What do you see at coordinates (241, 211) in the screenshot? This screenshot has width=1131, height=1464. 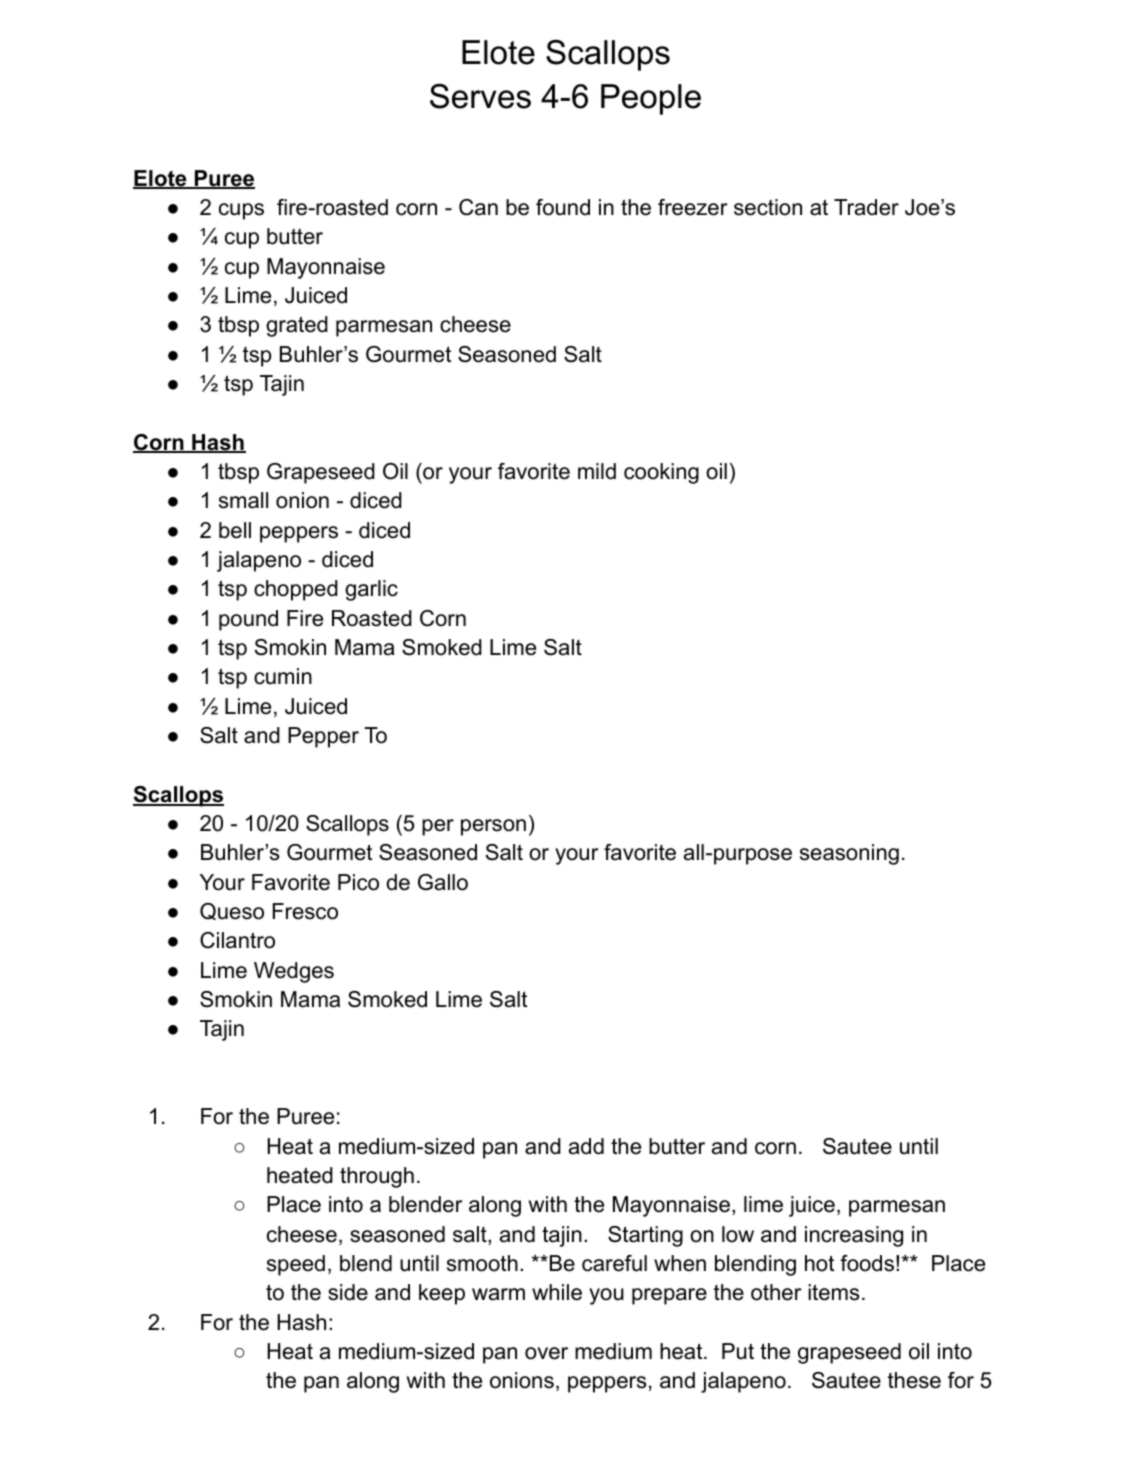 I see `cups` at bounding box center [241, 211].
